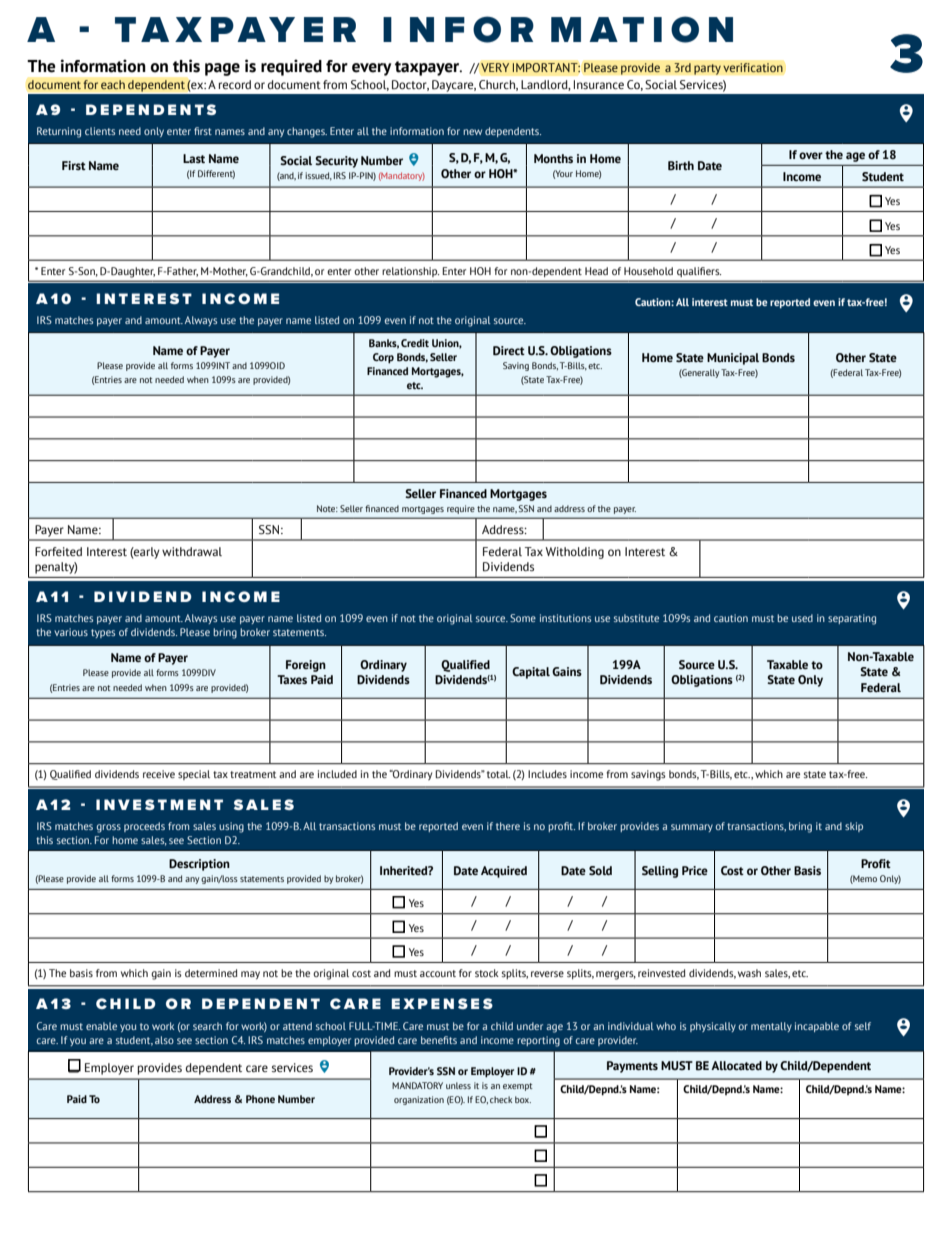 The width and height of the screenshot is (952, 1233). What do you see at coordinates (192, 551) in the screenshot?
I see `withdrawal` at bounding box center [192, 551].
